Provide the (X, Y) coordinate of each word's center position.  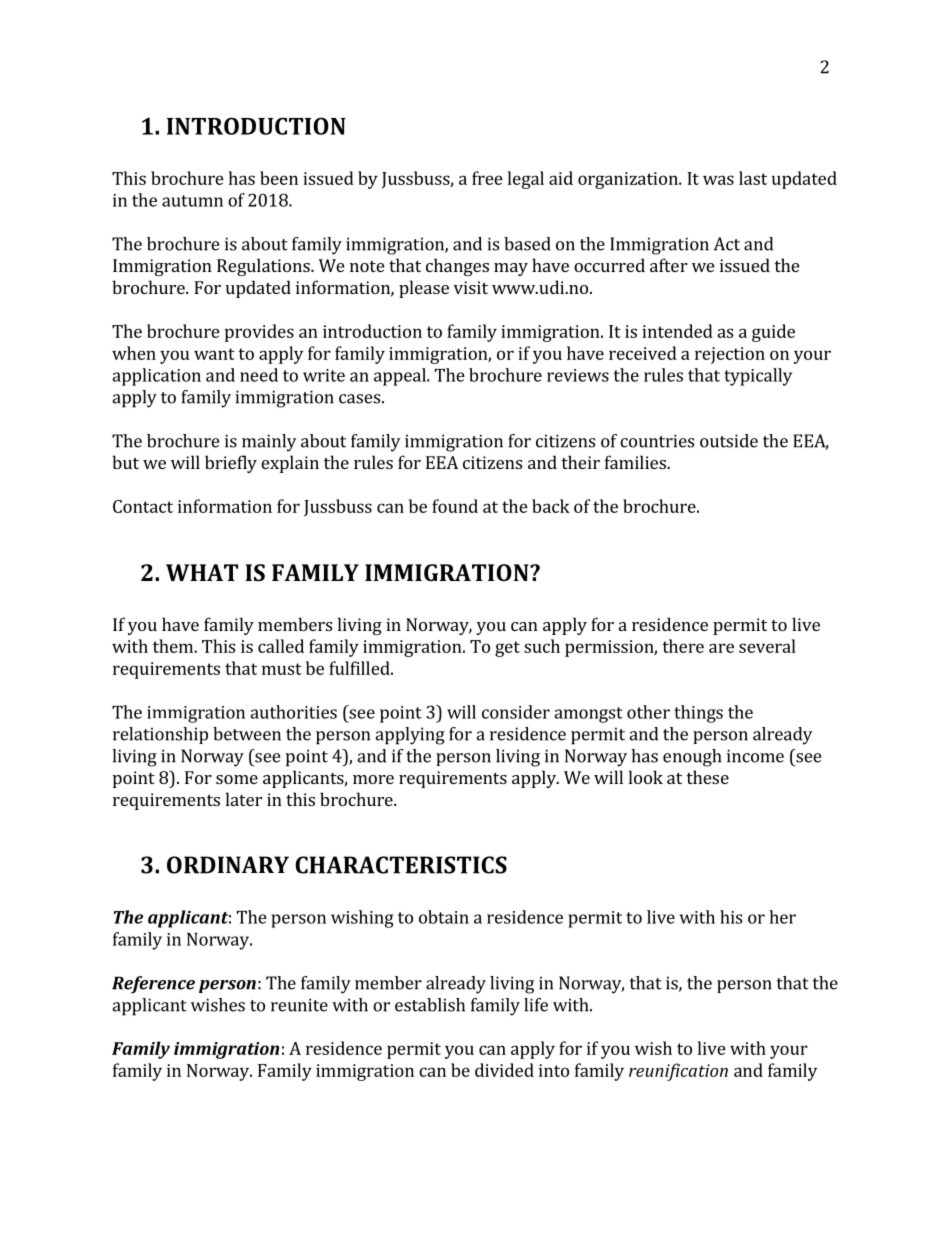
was (718, 180)
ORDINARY (228, 865)
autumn (192, 201)
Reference (153, 985)
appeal (401, 377)
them (174, 646)
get (507, 649)
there (683, 646)
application (156, 377)
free (487, 178)
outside (729, 441)
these (707, 777)
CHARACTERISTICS (401, 865)
